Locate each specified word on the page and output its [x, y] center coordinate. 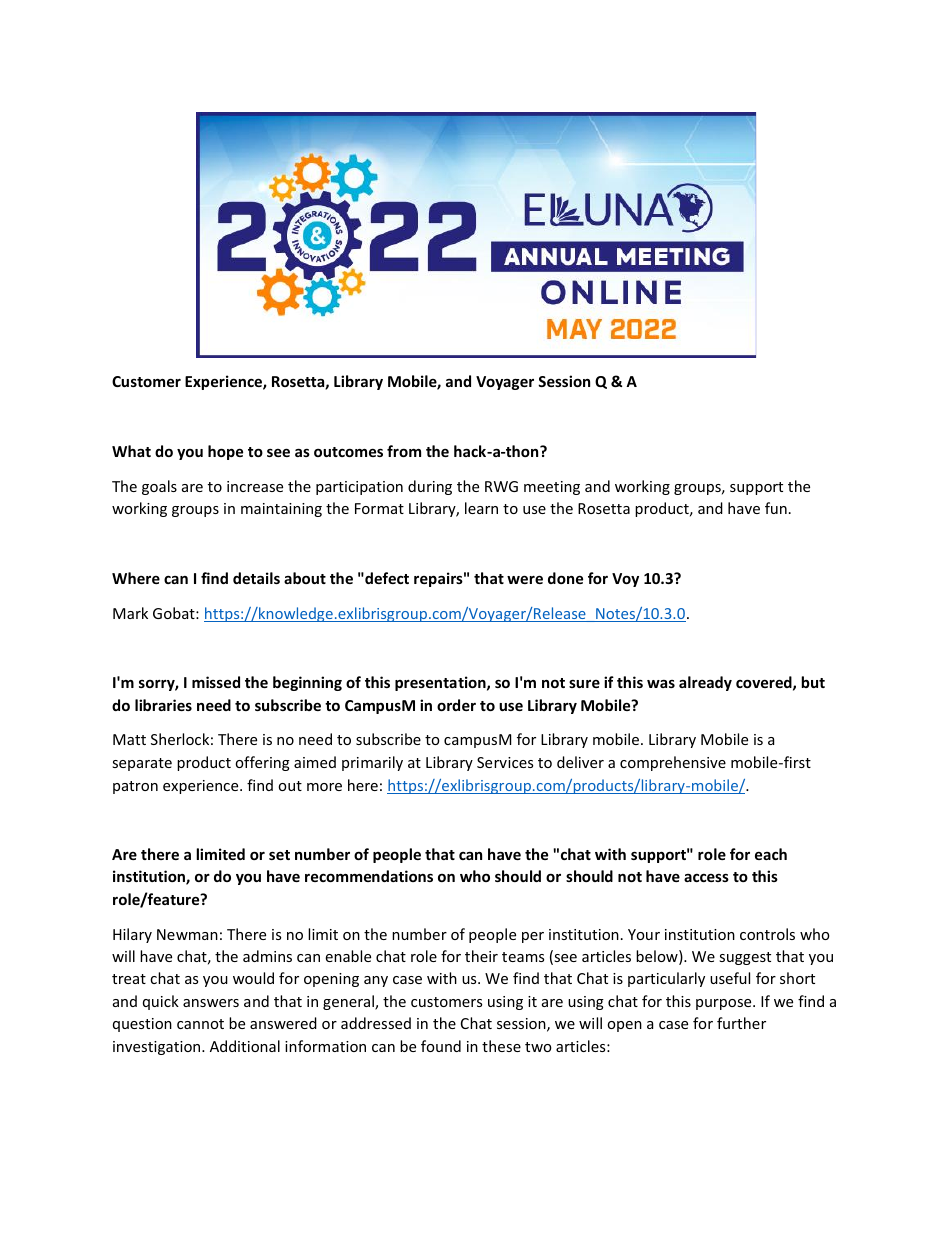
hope [225, 452]
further [741, 1023]
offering [262, 763]
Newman [187, 934]
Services [505, 762]
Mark [130, 613]
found [441, 1046]
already [705, 683]
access [706, 878]
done [565, 578]
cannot [200, 1024]
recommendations [369, 876]
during [430, 487]
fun [776, 508]
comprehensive [673, 763]
